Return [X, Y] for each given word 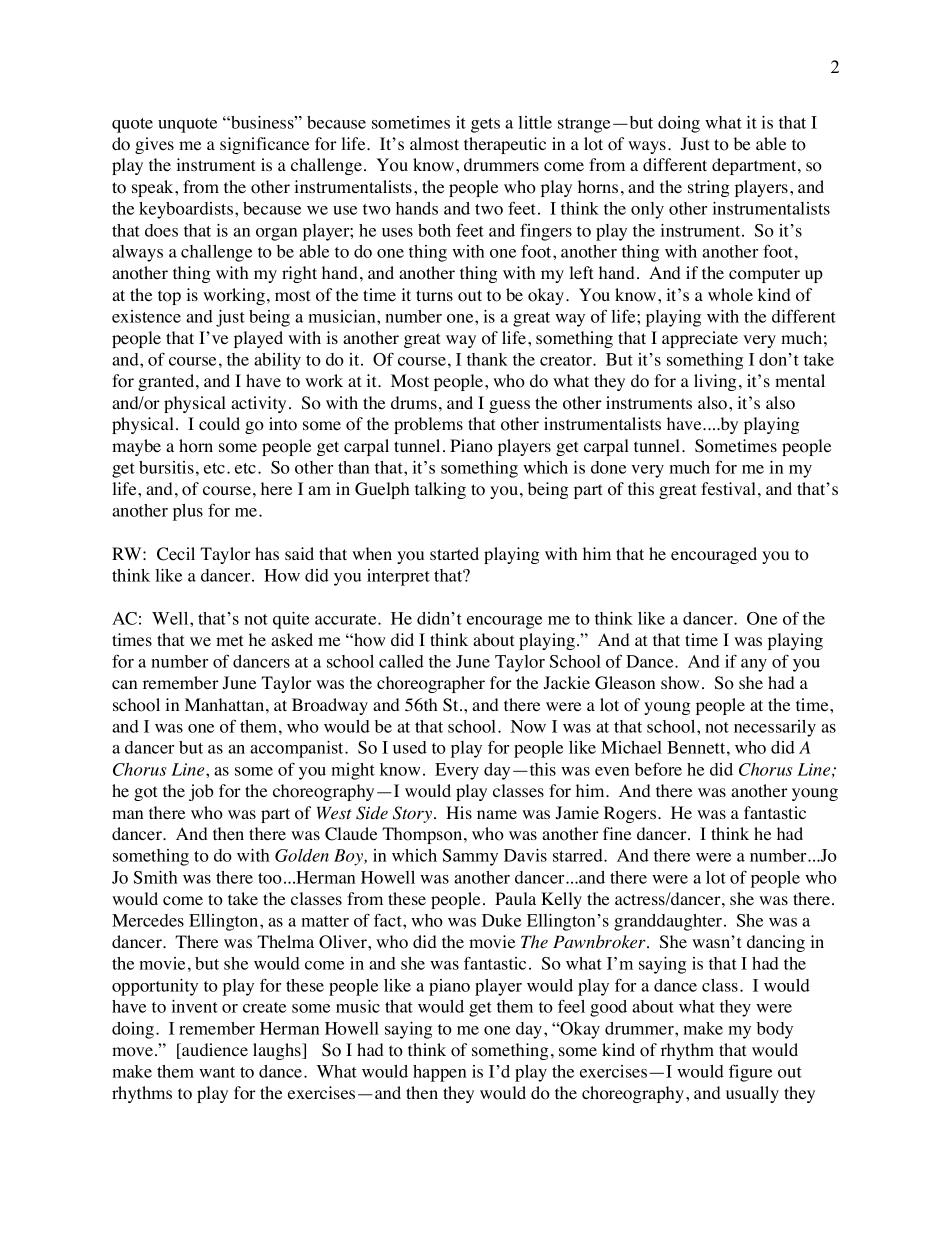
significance [264, 145]
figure [750, 1073]
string [709, 188]
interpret [398, 577]
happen [439, 1073]
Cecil [176, 554]
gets [485, 125]
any [754, 665]
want [217, 1072]
